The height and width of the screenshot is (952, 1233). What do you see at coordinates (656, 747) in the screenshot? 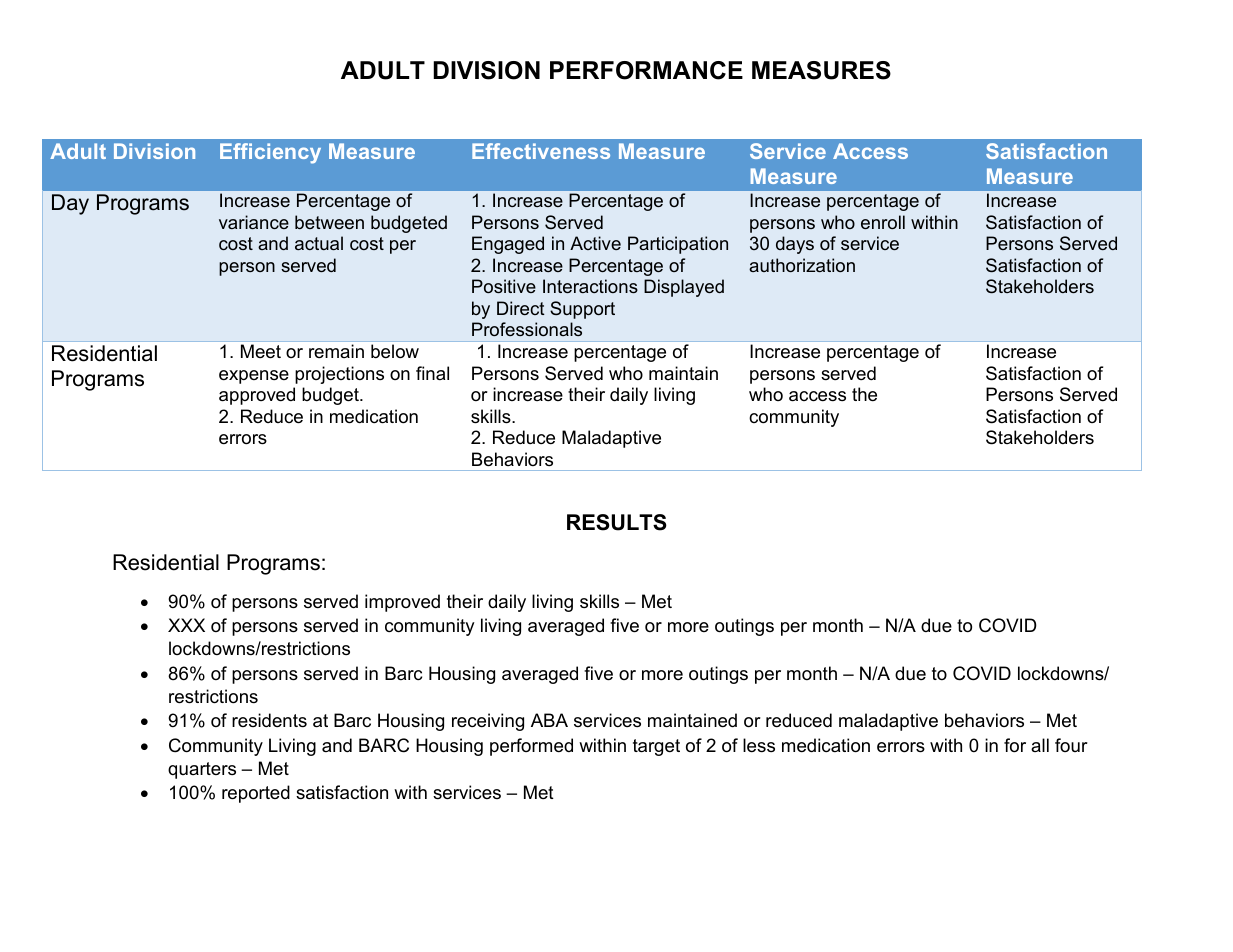
I see `target` at bounding box center [656, 747].
